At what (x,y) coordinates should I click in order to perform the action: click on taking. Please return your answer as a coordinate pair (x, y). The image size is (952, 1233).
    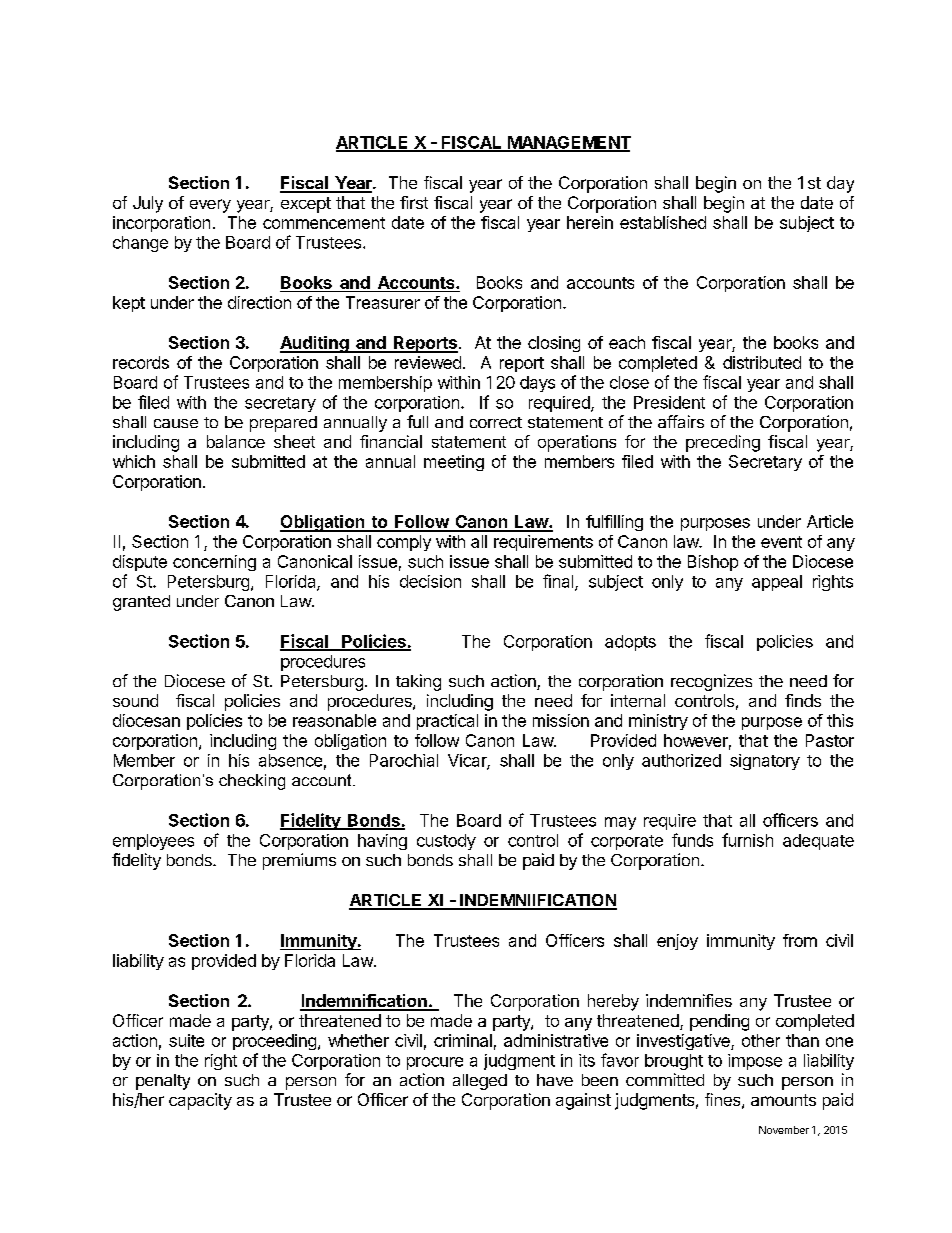
    Looking at the image, I should click on (418, 682).
